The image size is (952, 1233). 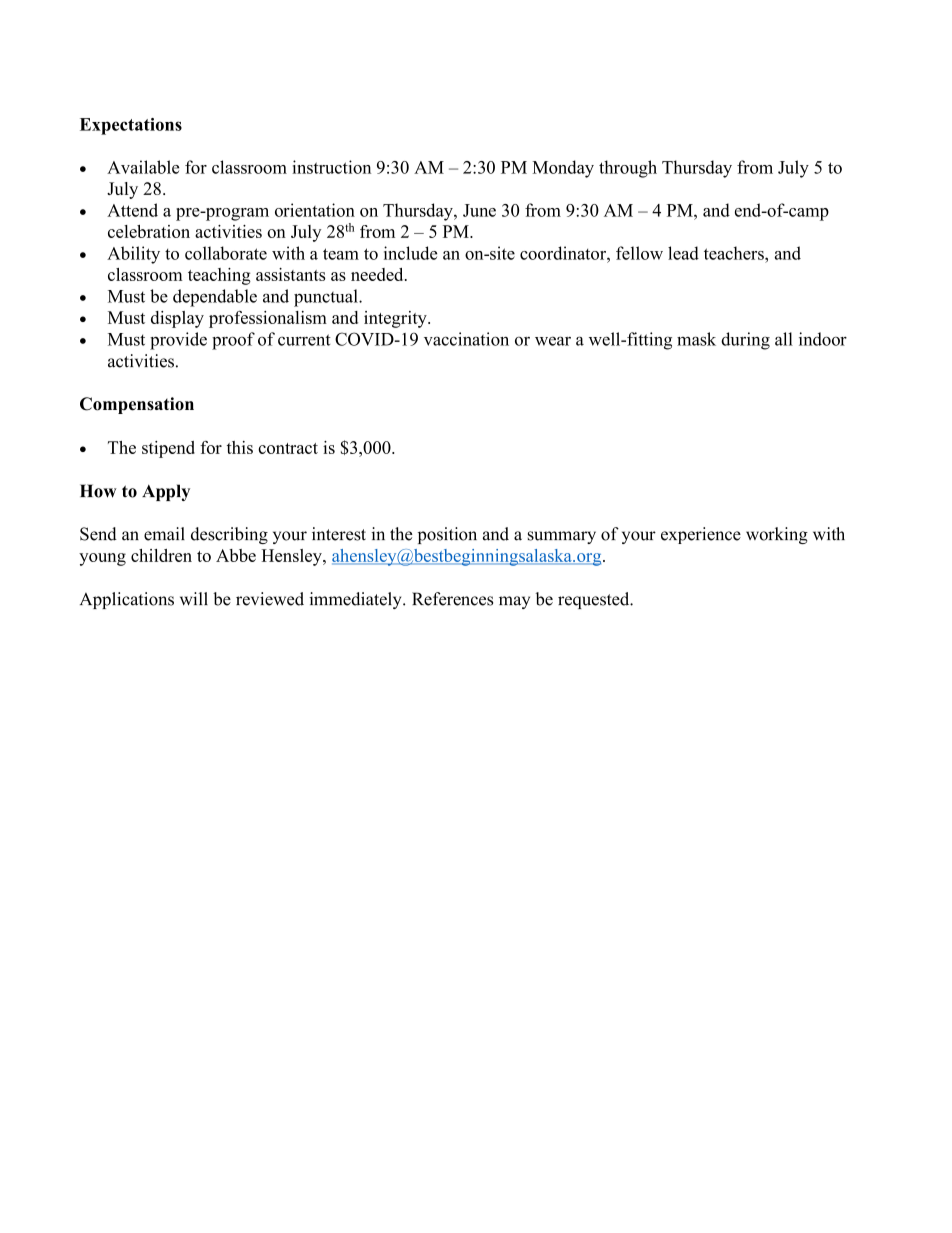 I want to click on vaccination, so click(x=466, y=339).
